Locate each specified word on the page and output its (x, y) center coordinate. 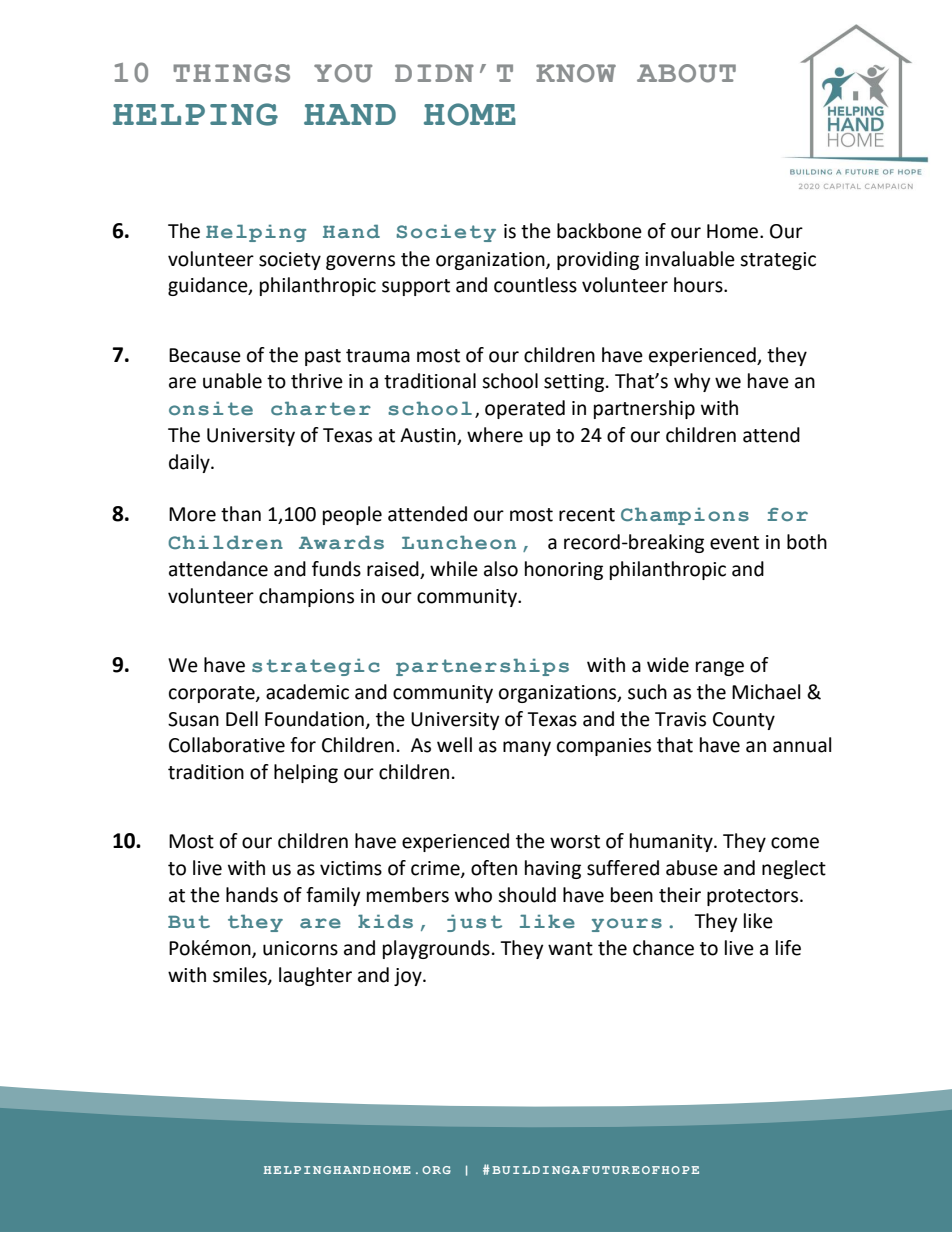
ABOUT (686, 73)
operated (525, 409)
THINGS (231, 73)
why (692, 382)
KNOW (576, 73)
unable (232, 381)
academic (307, 692)
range (720, 668)
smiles (241, 976)
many (527, 748)
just (474, 923)
